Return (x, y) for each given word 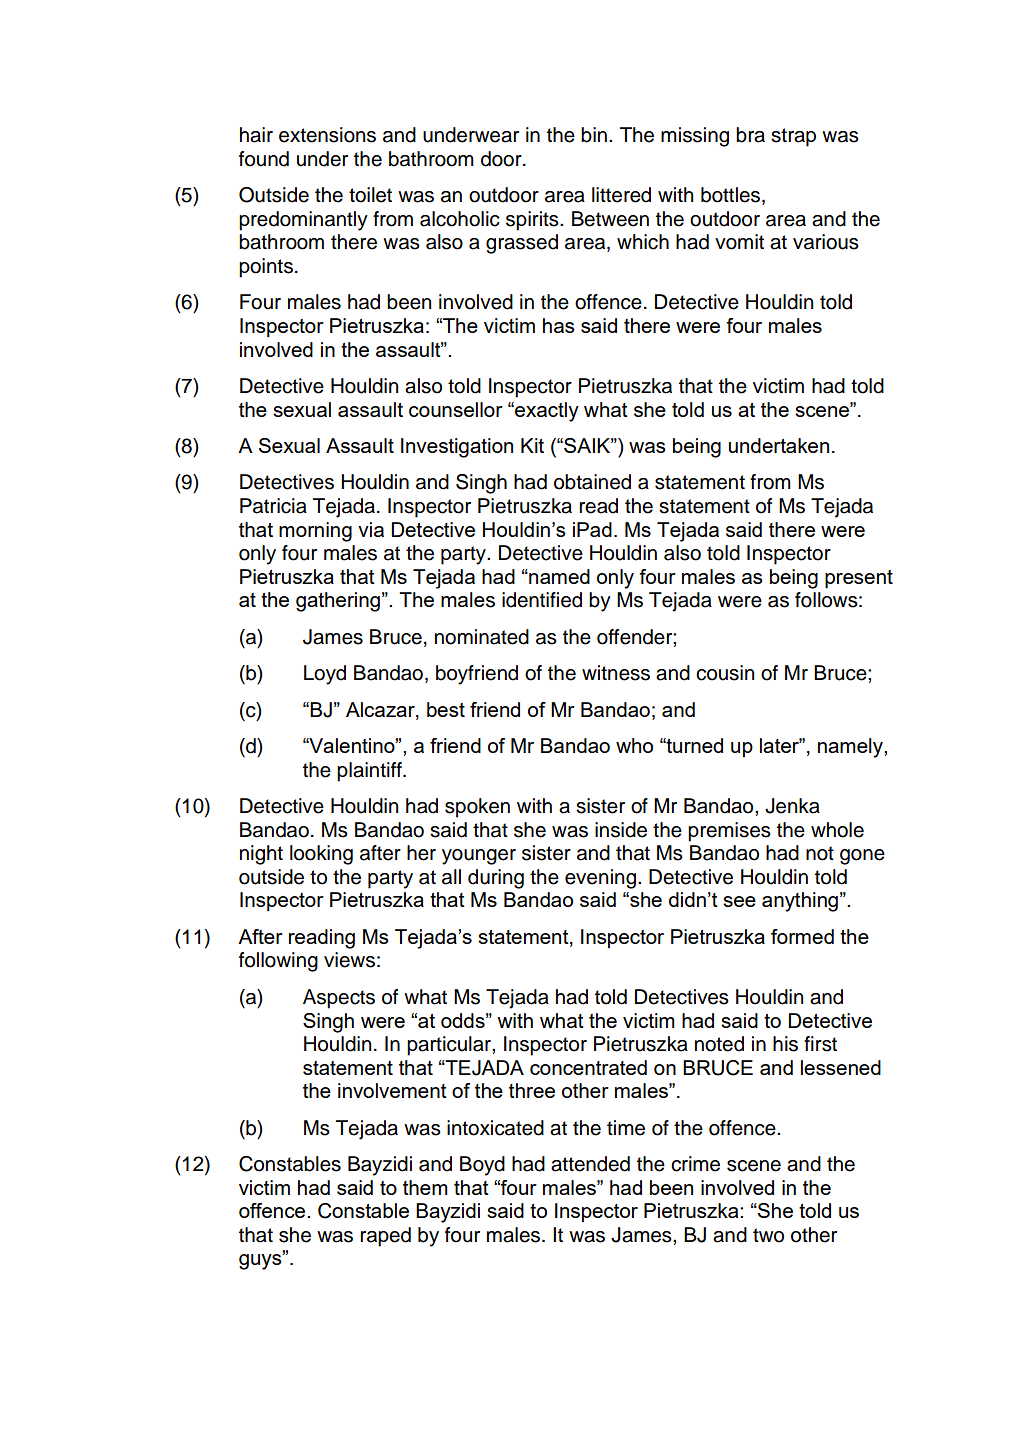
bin (594, 135)
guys (261, 1261)
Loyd (325, 675)
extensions (327, 135)
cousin (725, 673)
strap (793, 137)
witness (616, 673)
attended (590, 1164)
